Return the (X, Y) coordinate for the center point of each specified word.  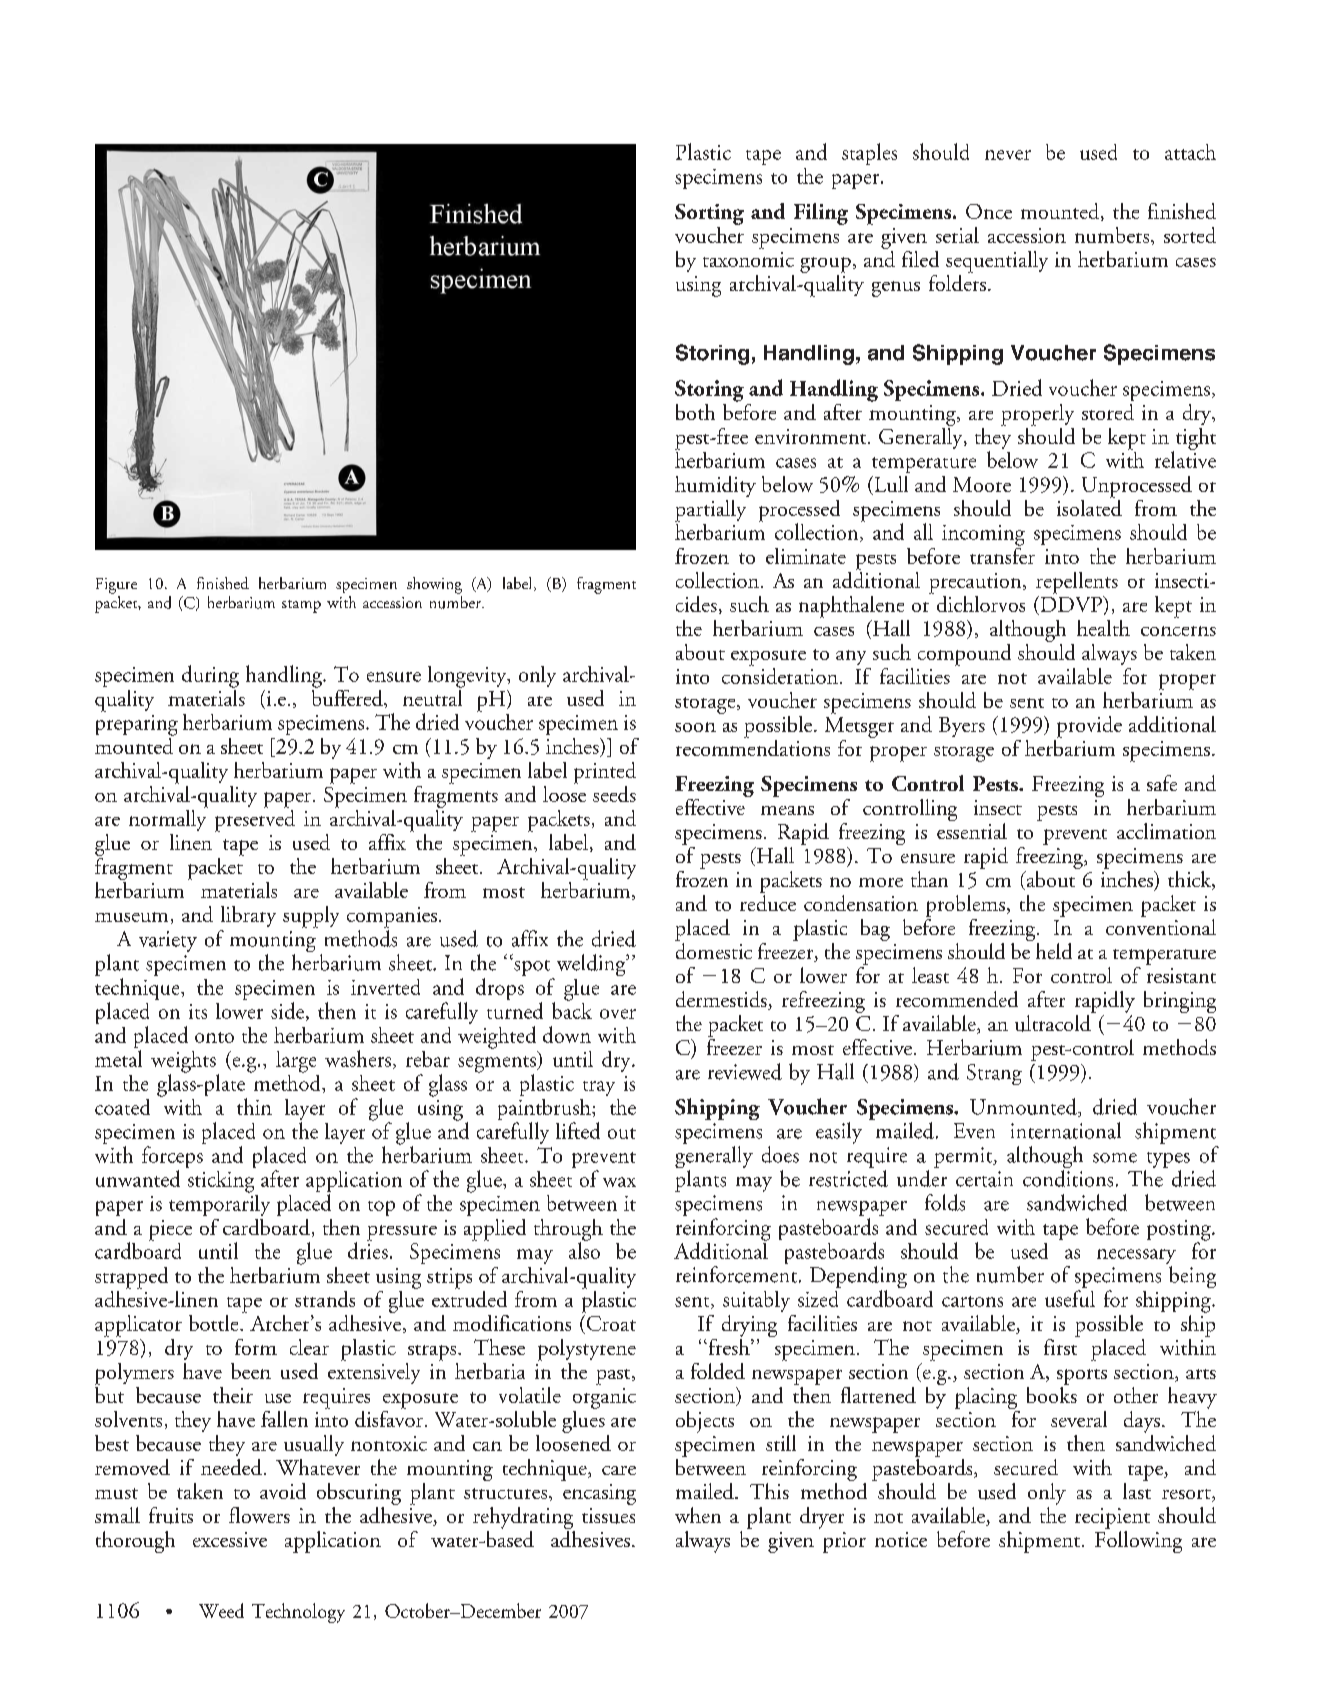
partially (710, 511)
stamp (301, 606)
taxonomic (748, 259)
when (698, 1515)
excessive (230, 1539)
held (1054, 951)
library (248, 916)
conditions (1068, 1178)
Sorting (709, 214)
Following (1138, 1540)
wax (619, 1182)
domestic (713, 949)
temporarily (219, 1204)
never (1008, 155)
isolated (1089, 506)
